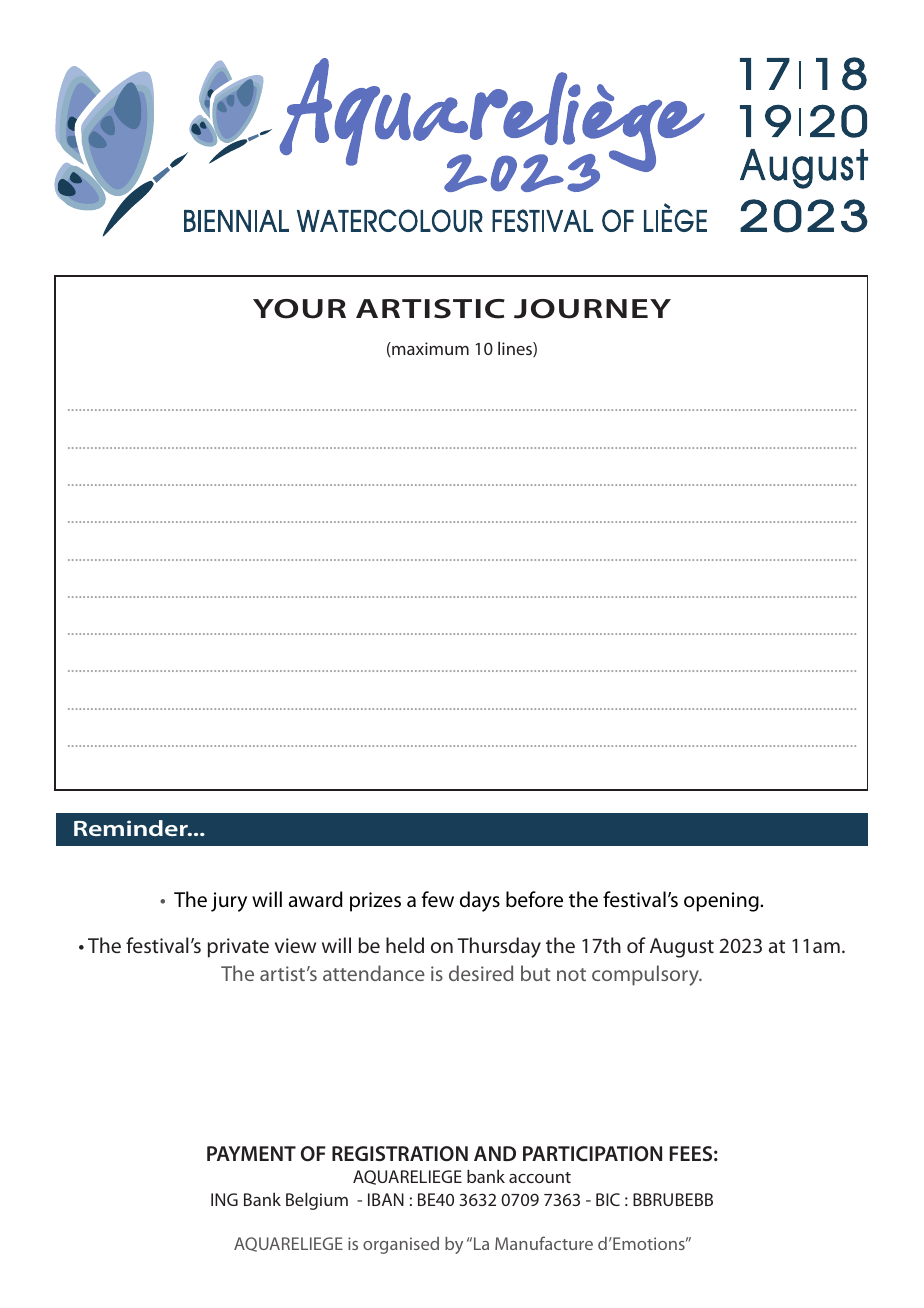 The height and width of the image is (1308, 924). I want to click on August, so click(682, 948).
